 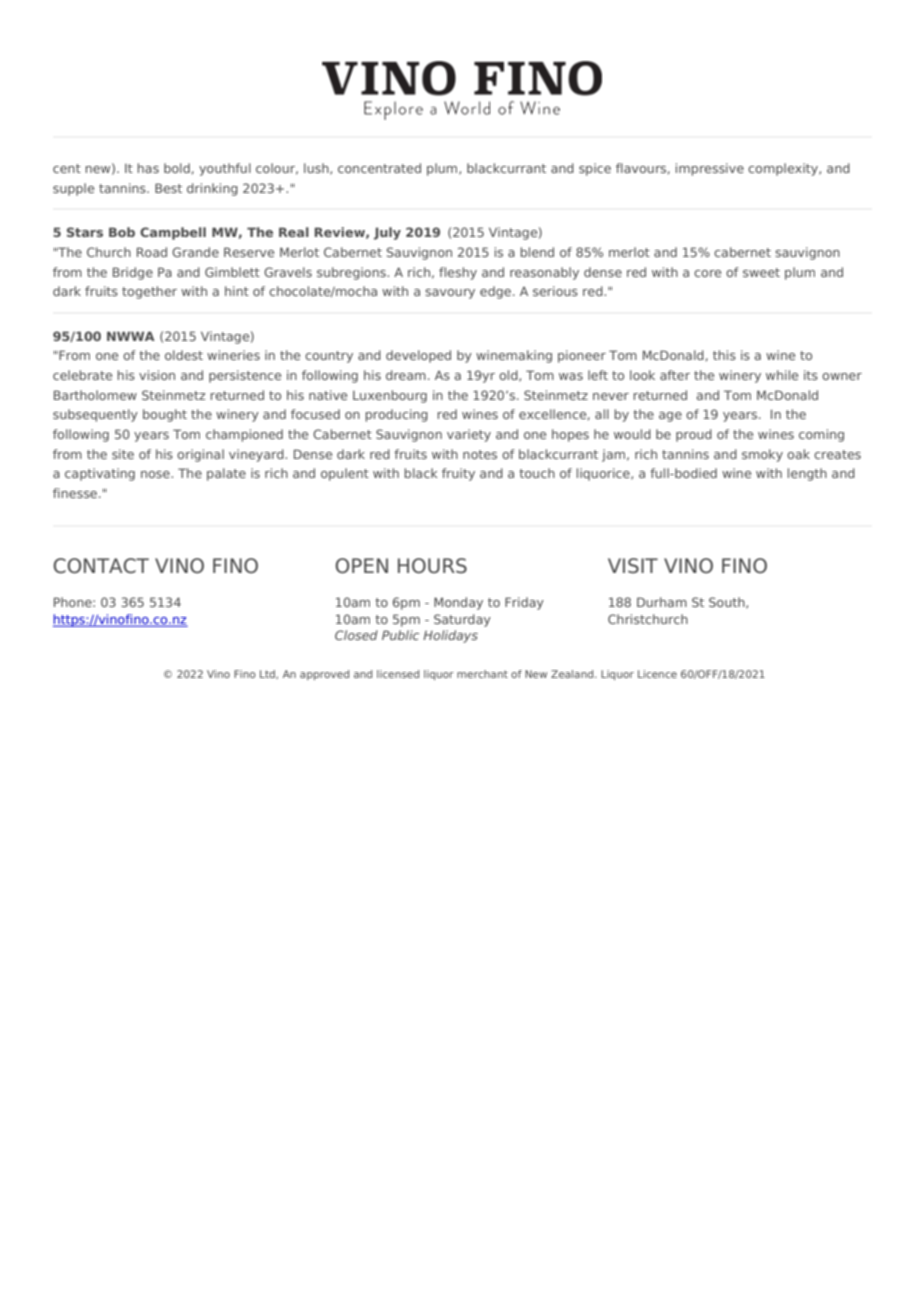 What do you see at coordinates (165, 415) in the screenshot?
I see `bought` at bounding box center [165, 415].
